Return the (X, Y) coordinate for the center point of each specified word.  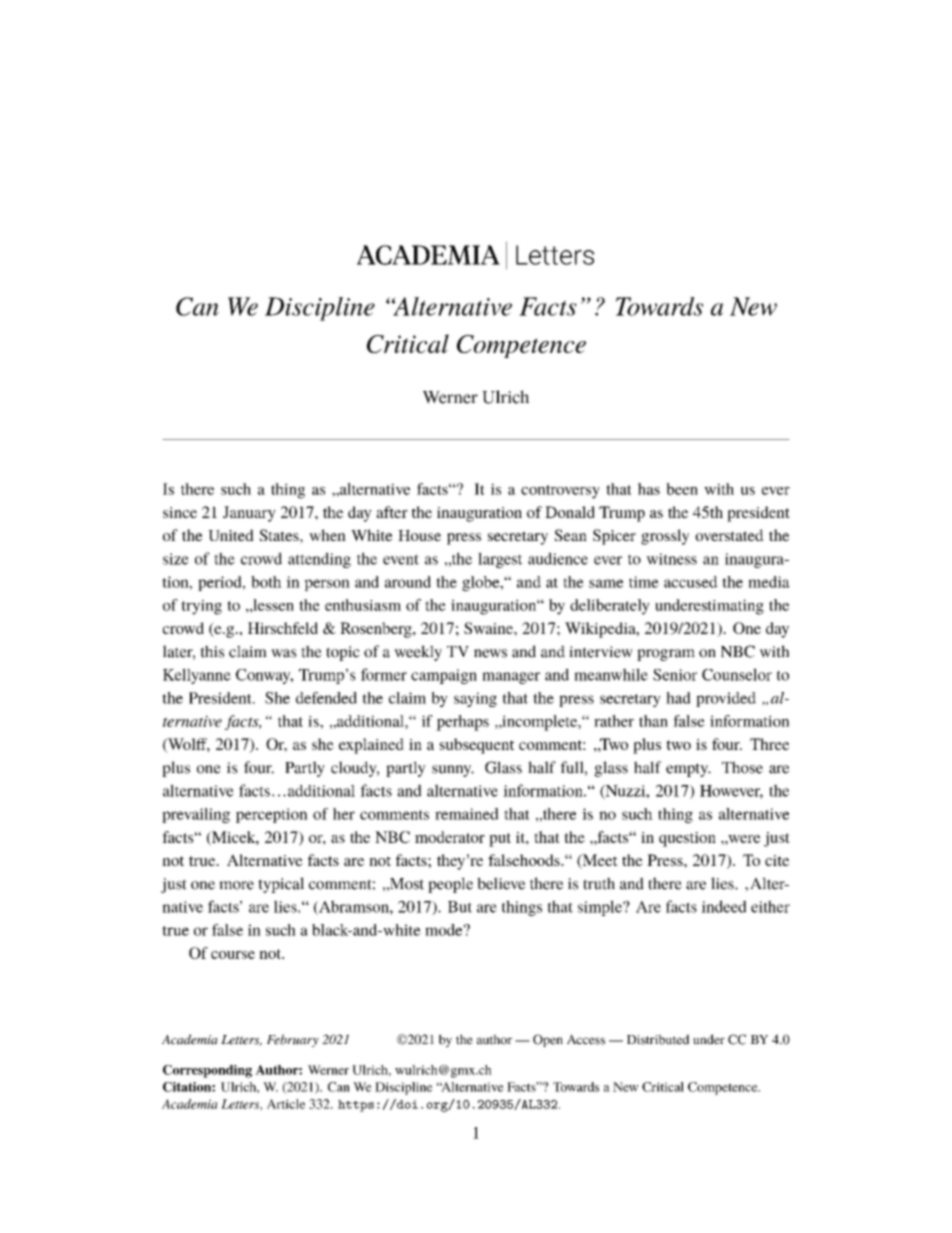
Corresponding (207, 1071)
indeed (723, 906)
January (249, 514)
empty (688, 770)
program (666, 655)
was (284, 653)
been (682, 489)
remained (467, 814)
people (450, 885)
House (419, 535)
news (490, 653)
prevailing (196, 815)
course (233, 955)
